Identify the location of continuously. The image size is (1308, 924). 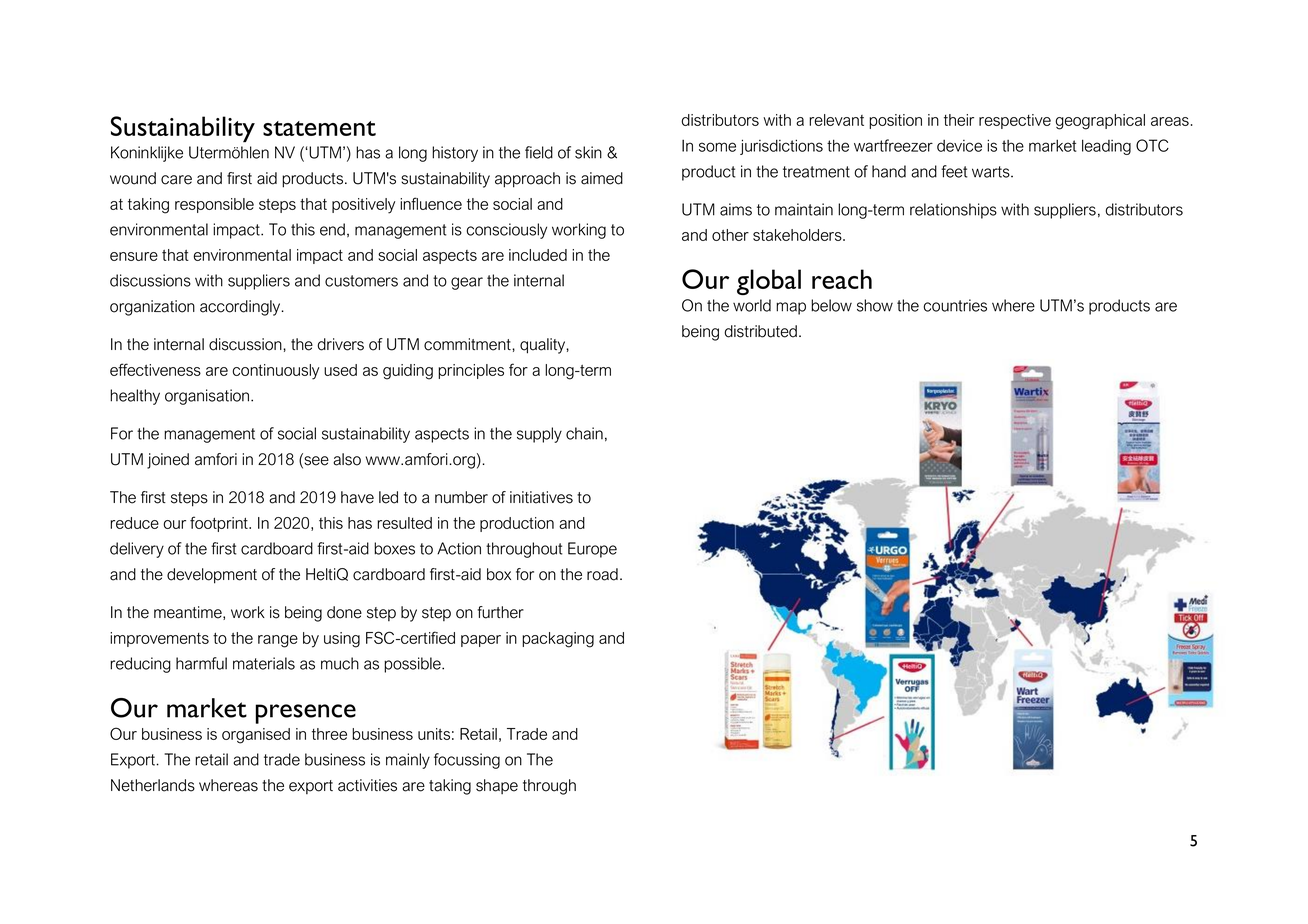
(275, 372).
